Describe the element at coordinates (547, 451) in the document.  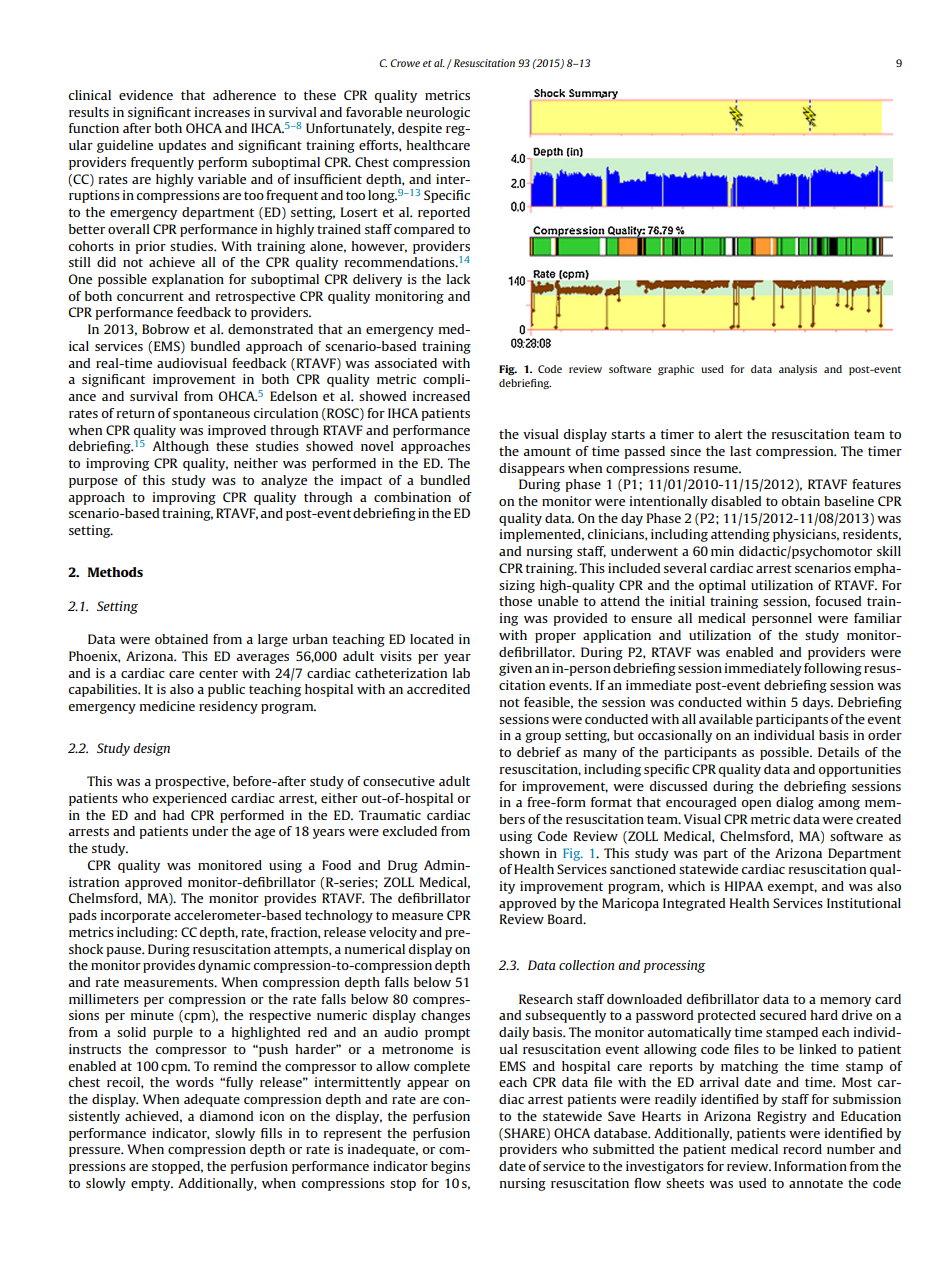
I see `amount` at that location.
